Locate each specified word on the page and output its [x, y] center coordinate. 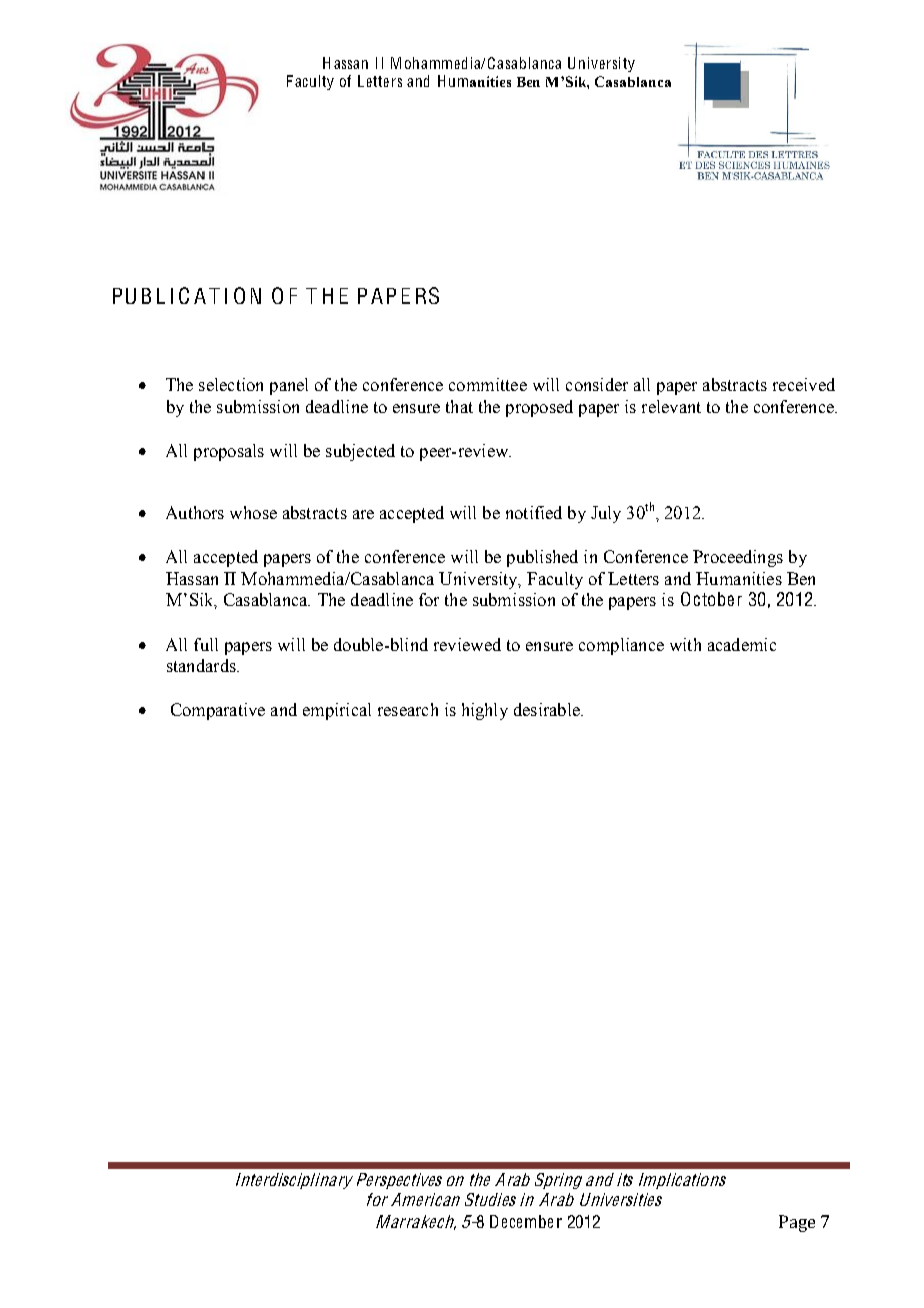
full [206, 644]
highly [485, 711]
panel [289, 386]
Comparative [218, 711]
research [408, 709]
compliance [621, 646]
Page [797, 1223]
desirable [548, 709]
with [685, 644]
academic [742, 644]
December [526, 1221]
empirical [337, 711]
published [542, 558]
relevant [671, 406]
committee [488, 384]
